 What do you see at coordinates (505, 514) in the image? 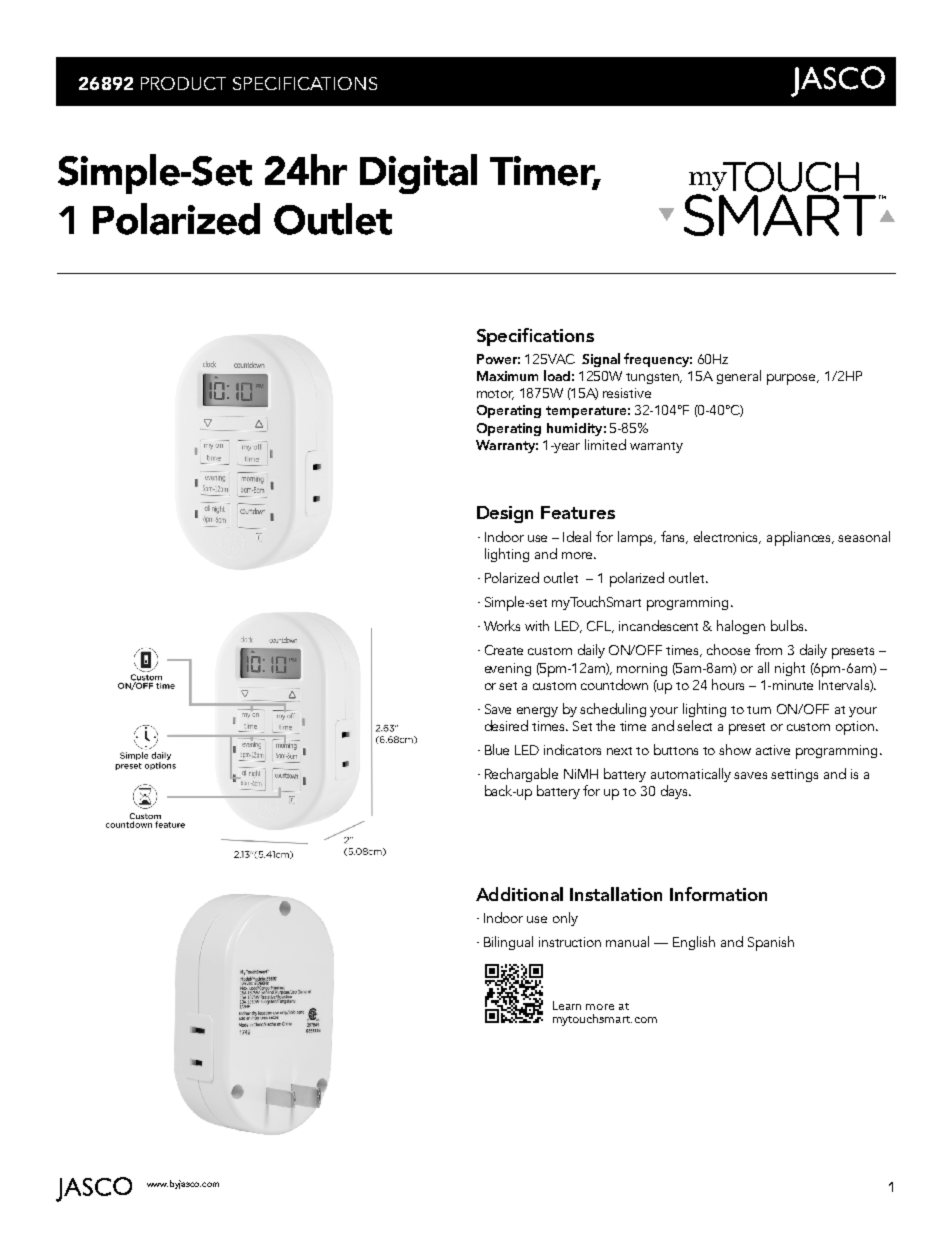
I see `Design` at bounding box center [505, 514].
